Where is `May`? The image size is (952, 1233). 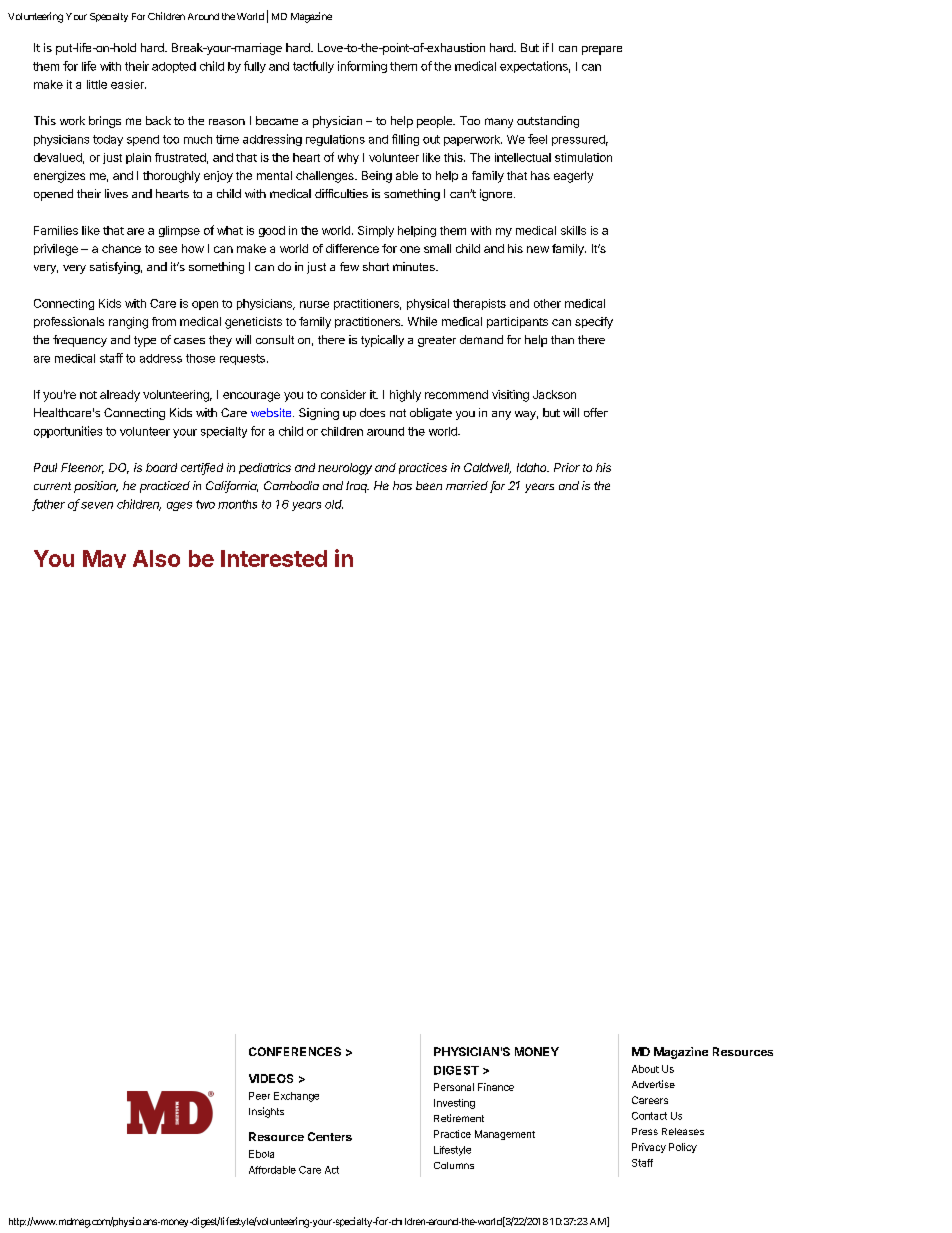
May is located at coordinates (104, 559).
